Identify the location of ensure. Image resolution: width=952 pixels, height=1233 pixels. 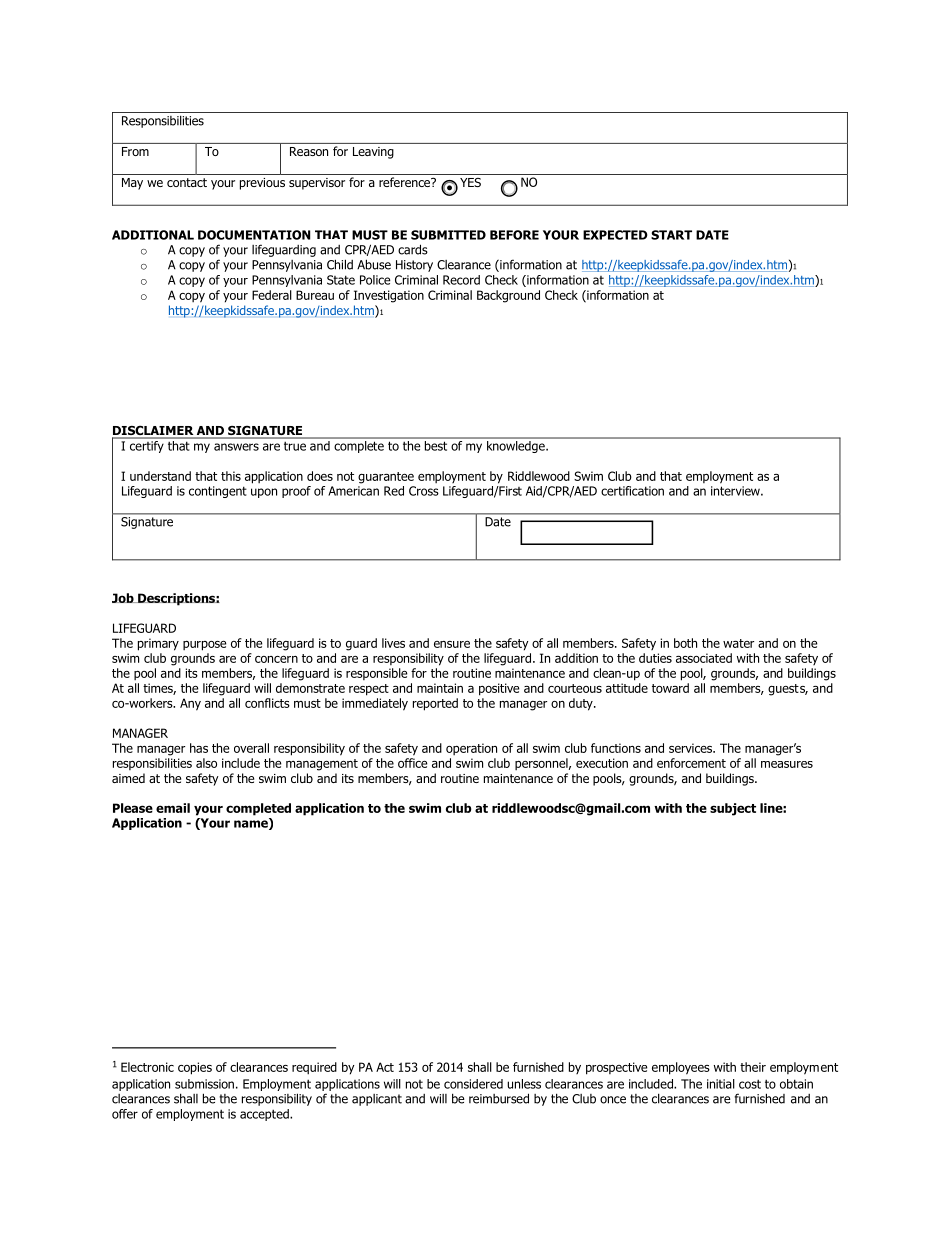
(452, 644).
